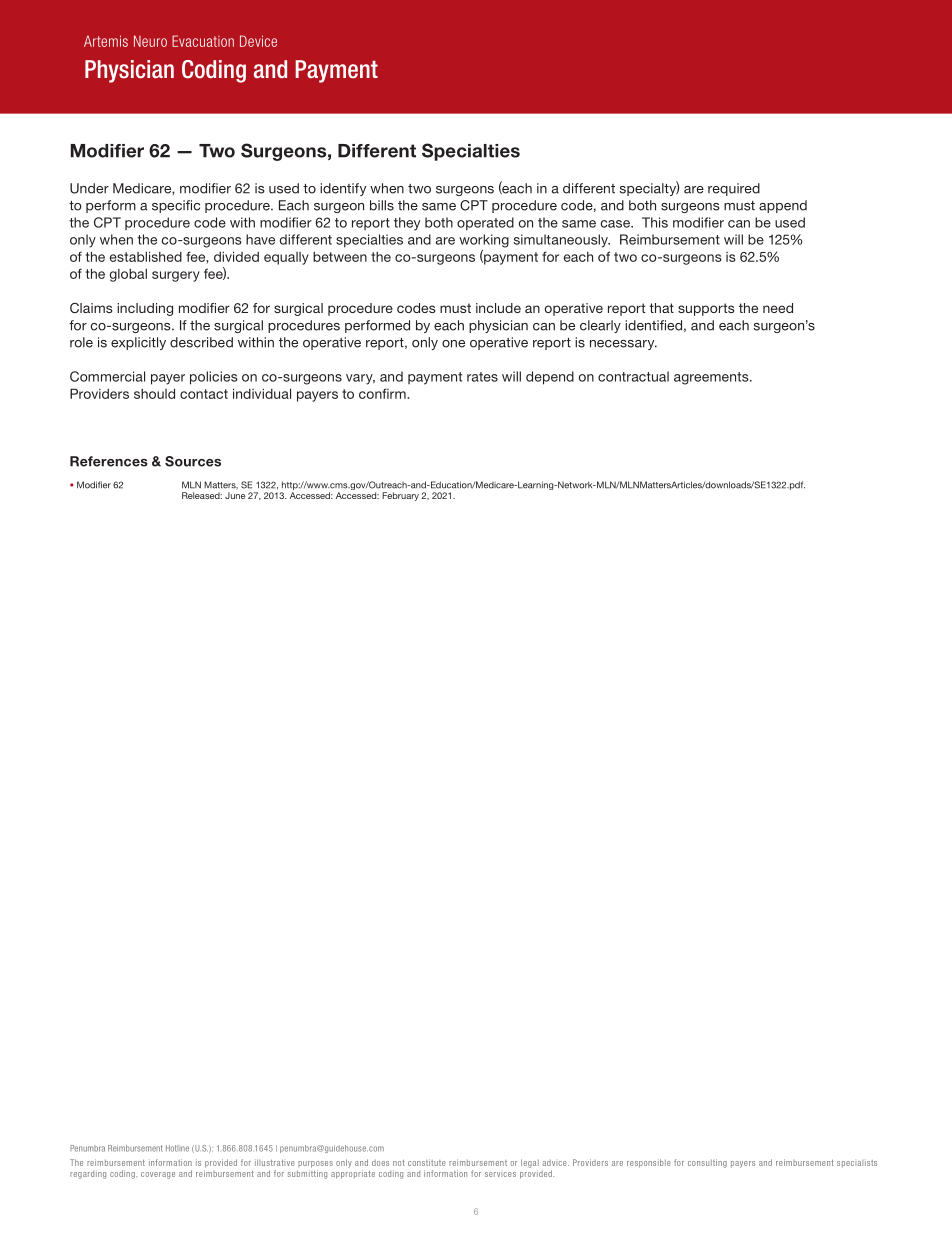 Image resolution: width=952 pixels, height=1233 pixels. I want to click on February, so click(400, 496).
